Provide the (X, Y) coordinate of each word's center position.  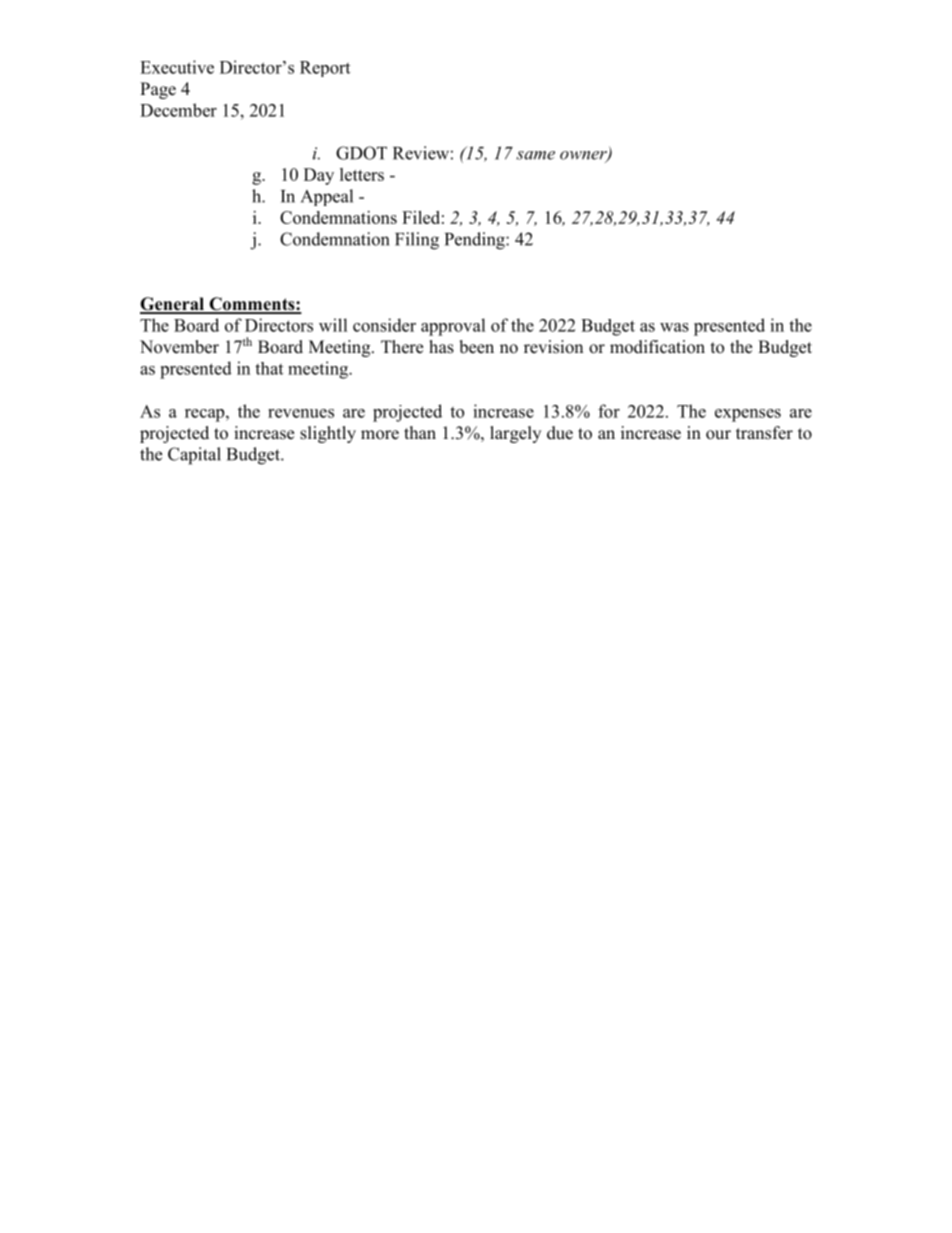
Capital (194, 456)
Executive (177, 67)
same (535, 155)
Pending (476, 241)
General (173, 305)
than (420, 432)
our (718, 435)
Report (325, 69)
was (674, 327)
